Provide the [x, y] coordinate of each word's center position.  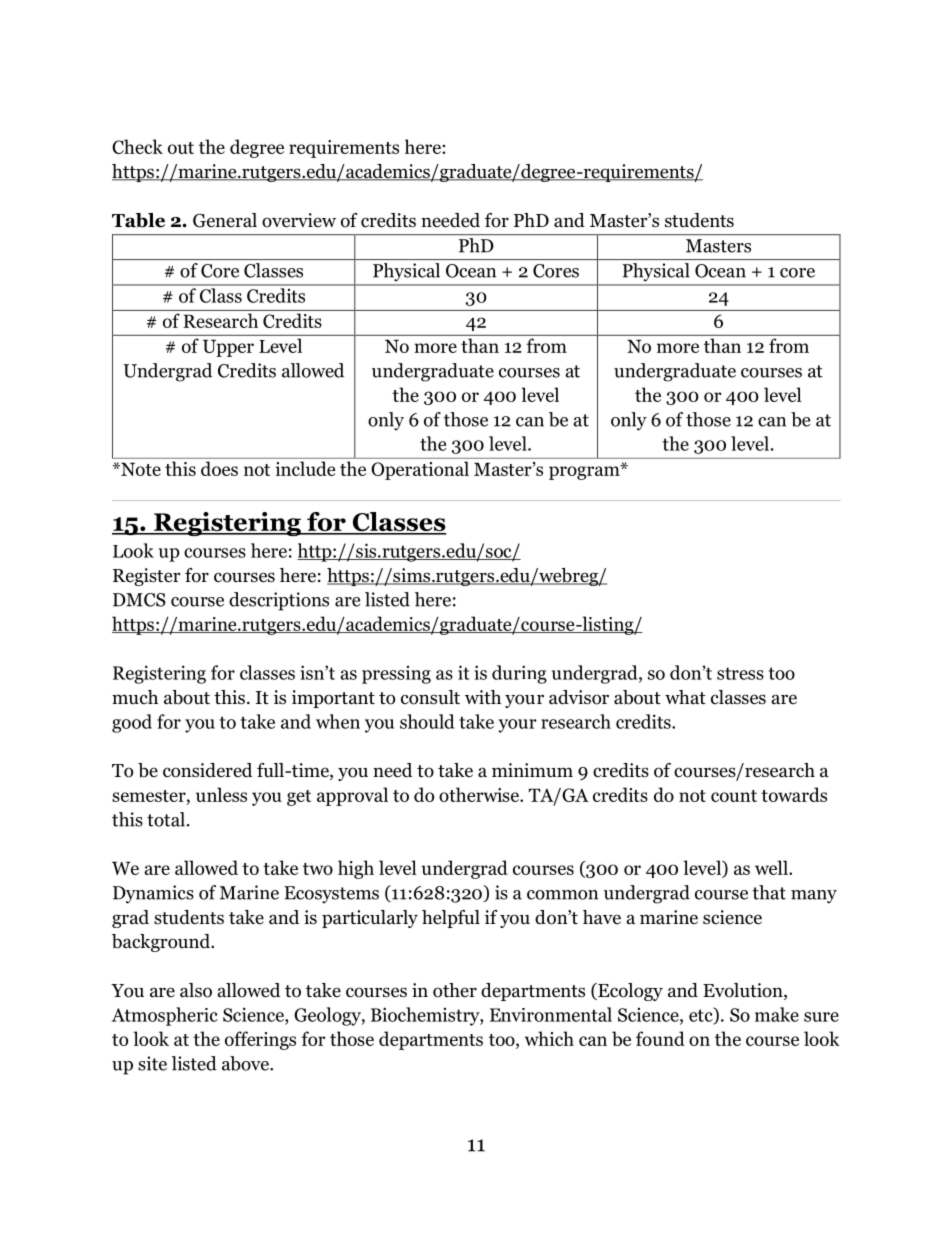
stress [740, 673]
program [585, 472]
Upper [228, 348]
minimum [532, 770]
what [685, 697]
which [549, 1038]
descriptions [279, 601]
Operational [420, 470]
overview [299, 220]
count [734, 796]
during [519, 674]
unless [221, 794]
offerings [260, 1040]
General [225, 220]
